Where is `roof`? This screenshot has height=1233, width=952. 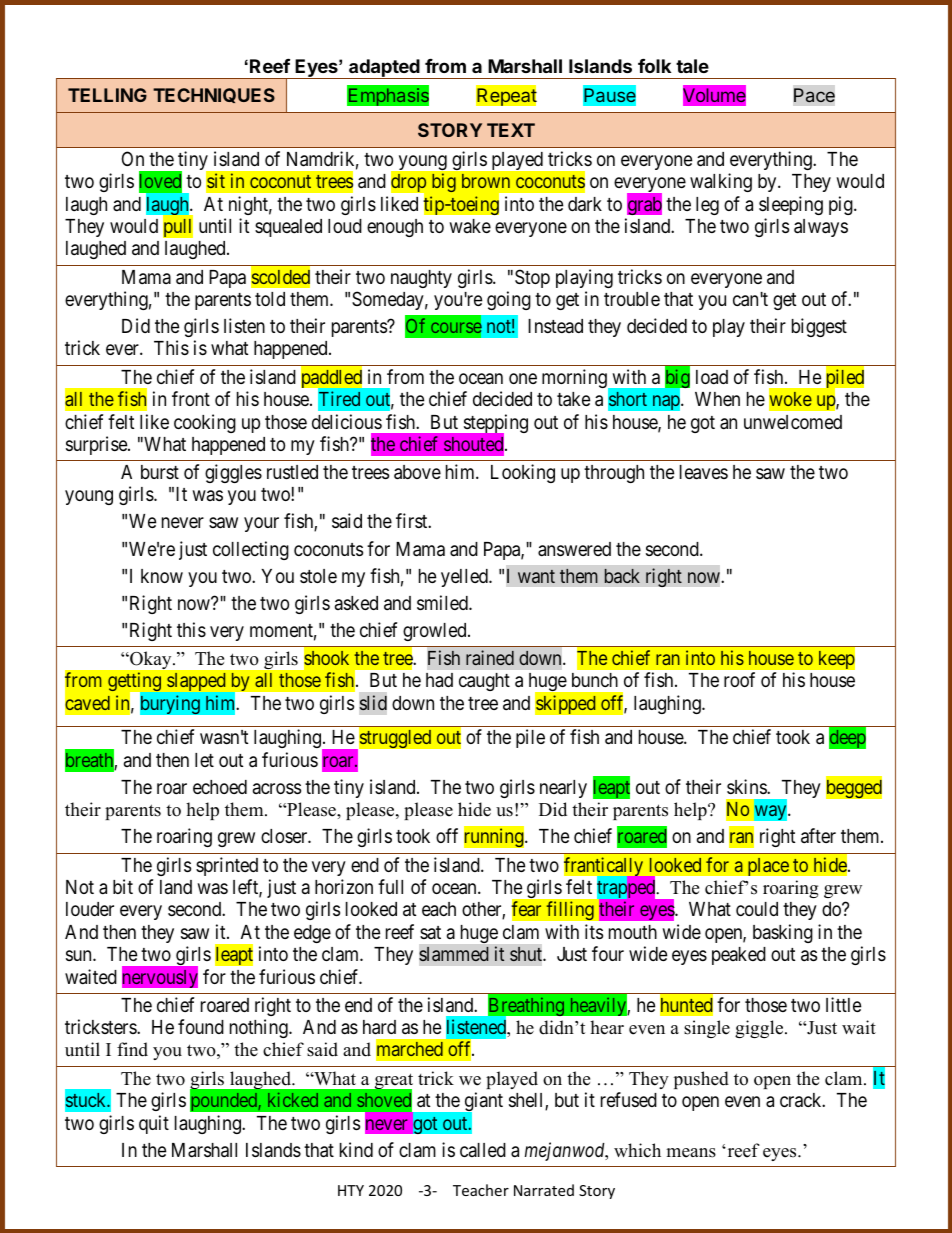 roof is located at coordinates (739, 679).
